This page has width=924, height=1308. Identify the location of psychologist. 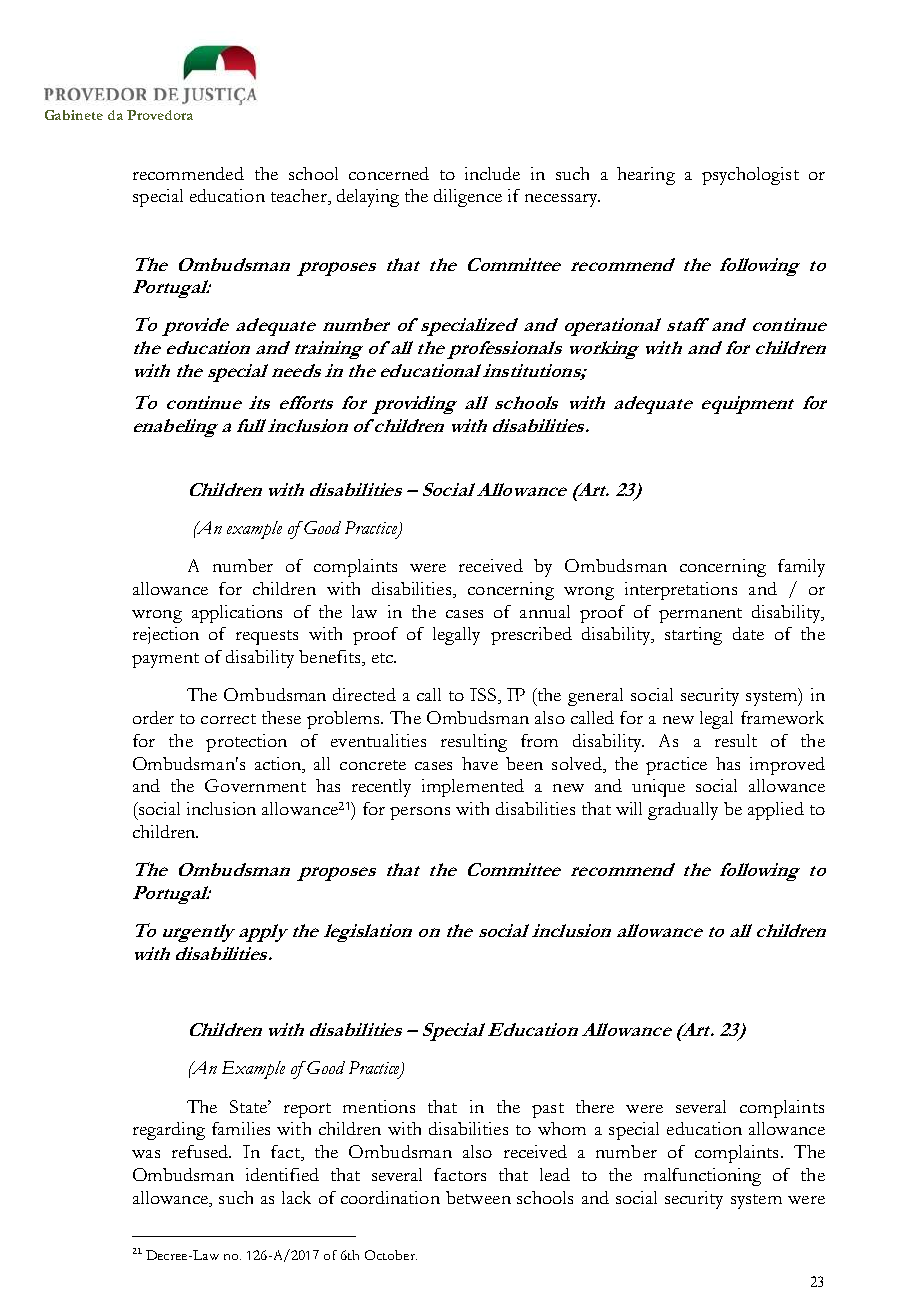
(750, 176).
